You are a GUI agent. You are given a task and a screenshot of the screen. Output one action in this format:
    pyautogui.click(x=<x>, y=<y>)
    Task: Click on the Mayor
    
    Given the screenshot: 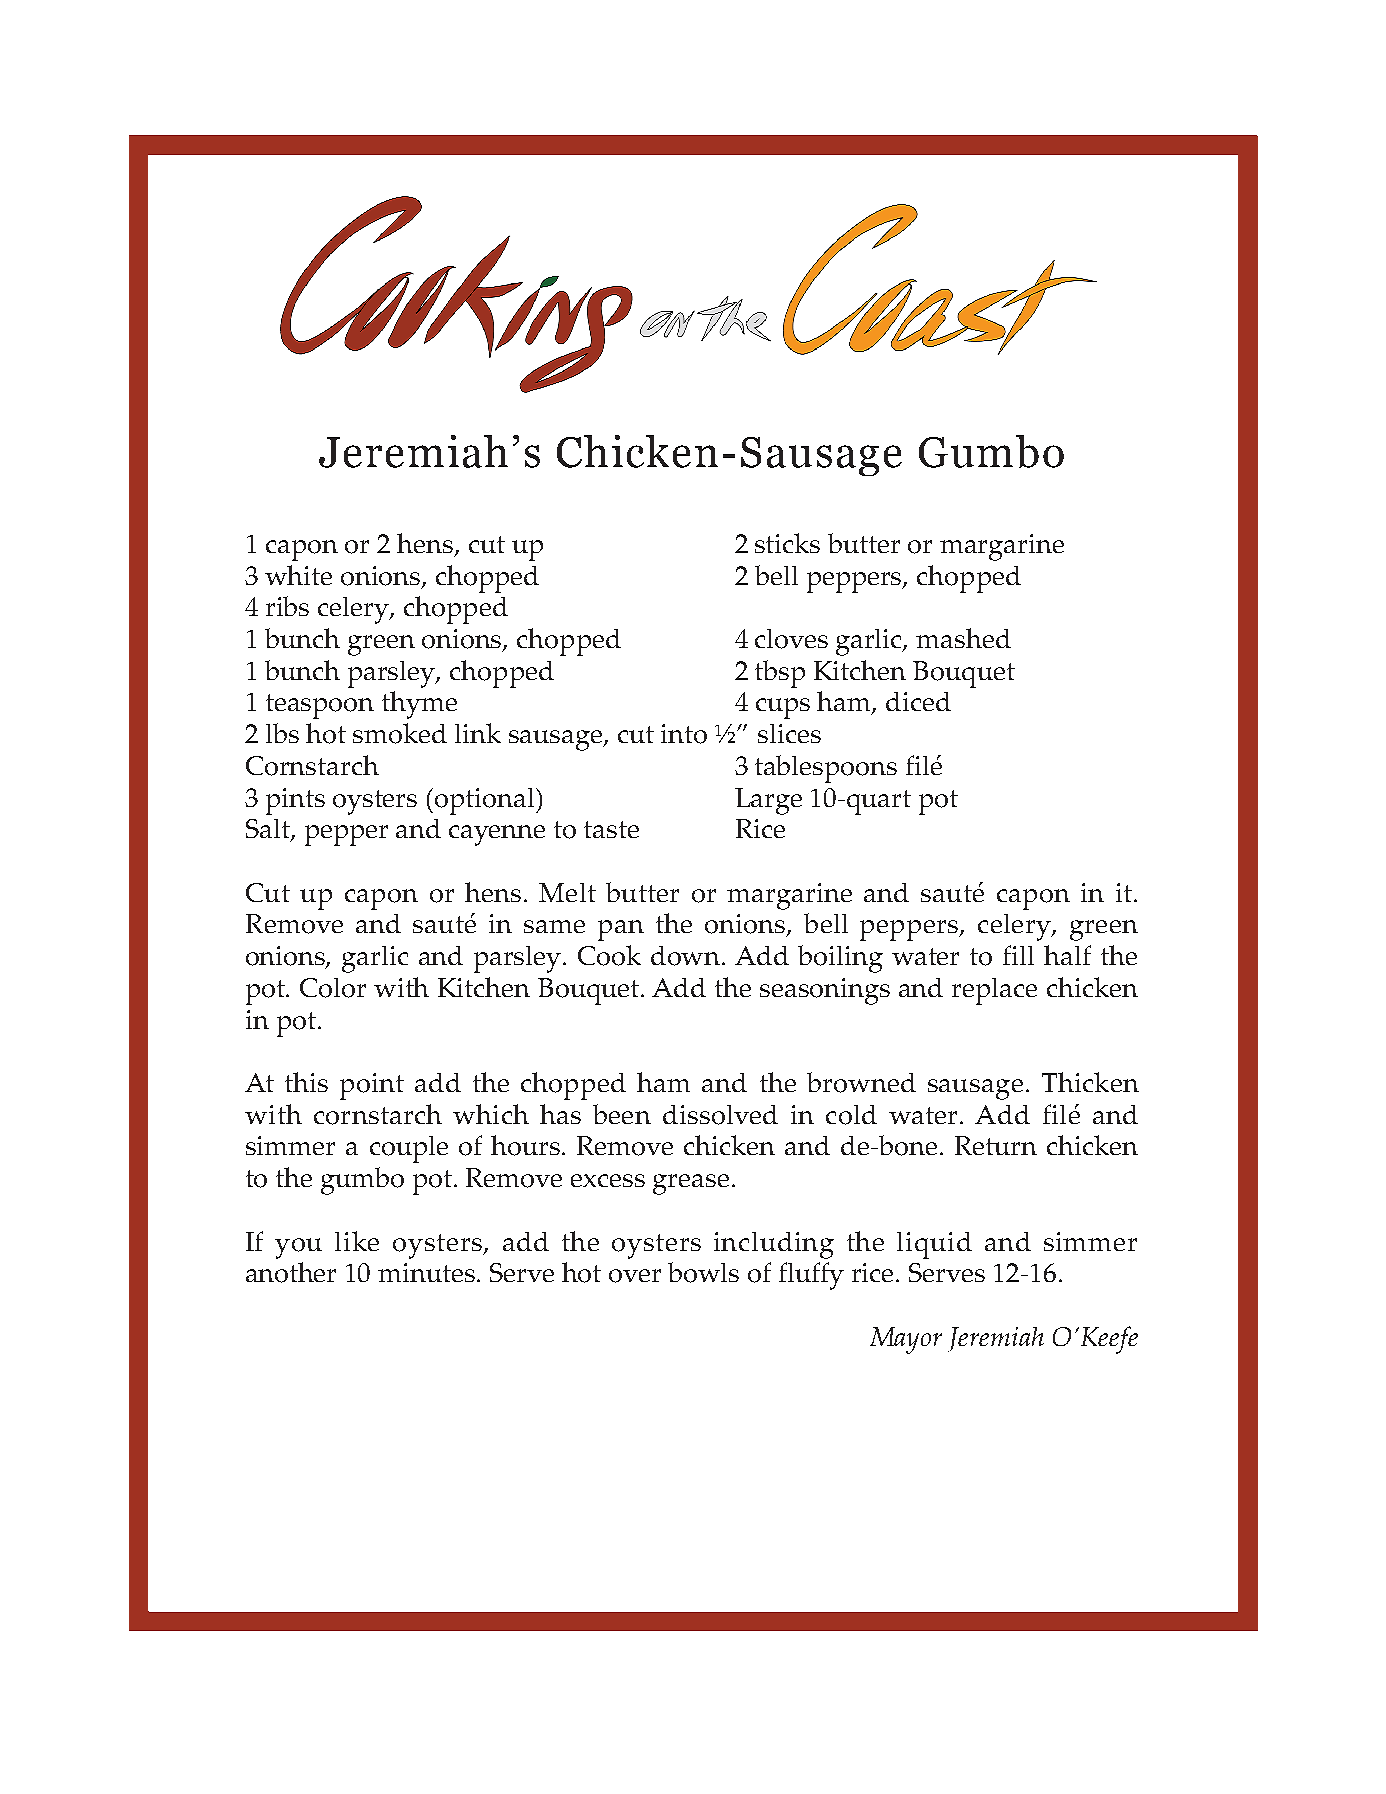 What is the action you would take?
    pyautogui.click(x=906, y=1340)
